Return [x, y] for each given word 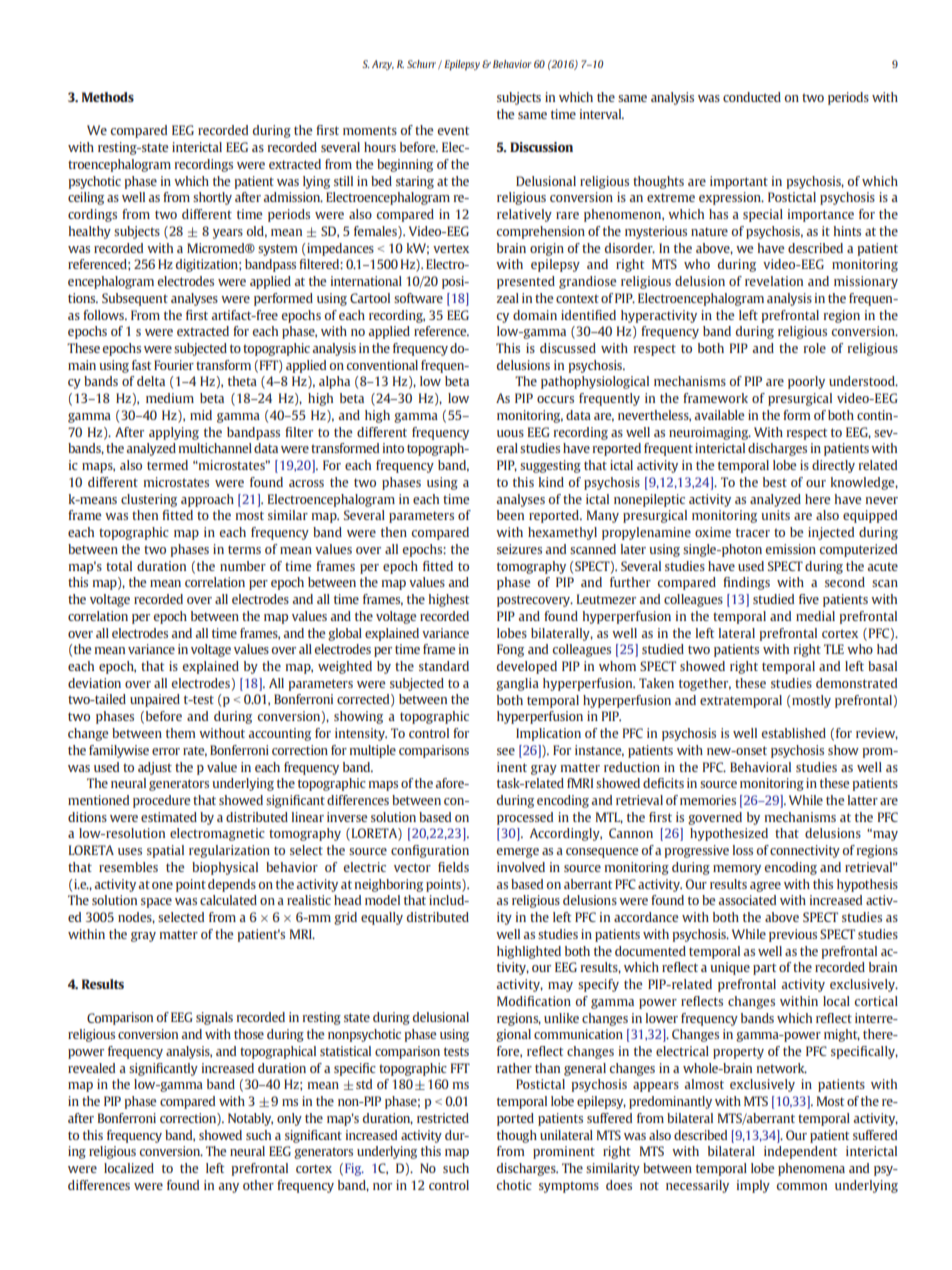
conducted [752, 97]
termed [167, 465]
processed [525, 818]
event [453, 130]
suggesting [550, 466]
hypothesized [729, 834]
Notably [250, 1119]
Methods [108, 97]
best [775, 482]
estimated [169, 817]
